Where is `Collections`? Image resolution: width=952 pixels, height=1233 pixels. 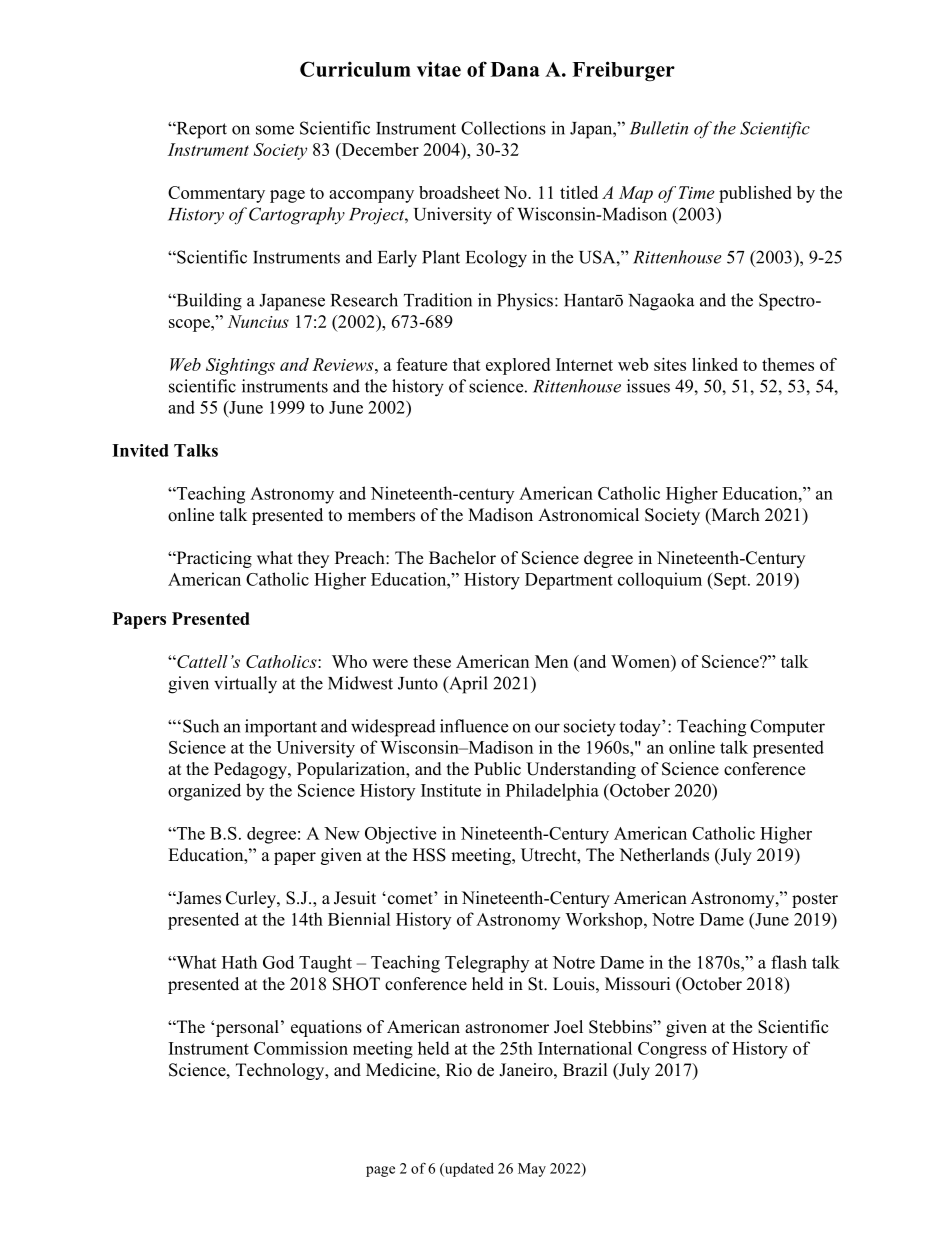
Collections is located at coordinates (503, 128).
